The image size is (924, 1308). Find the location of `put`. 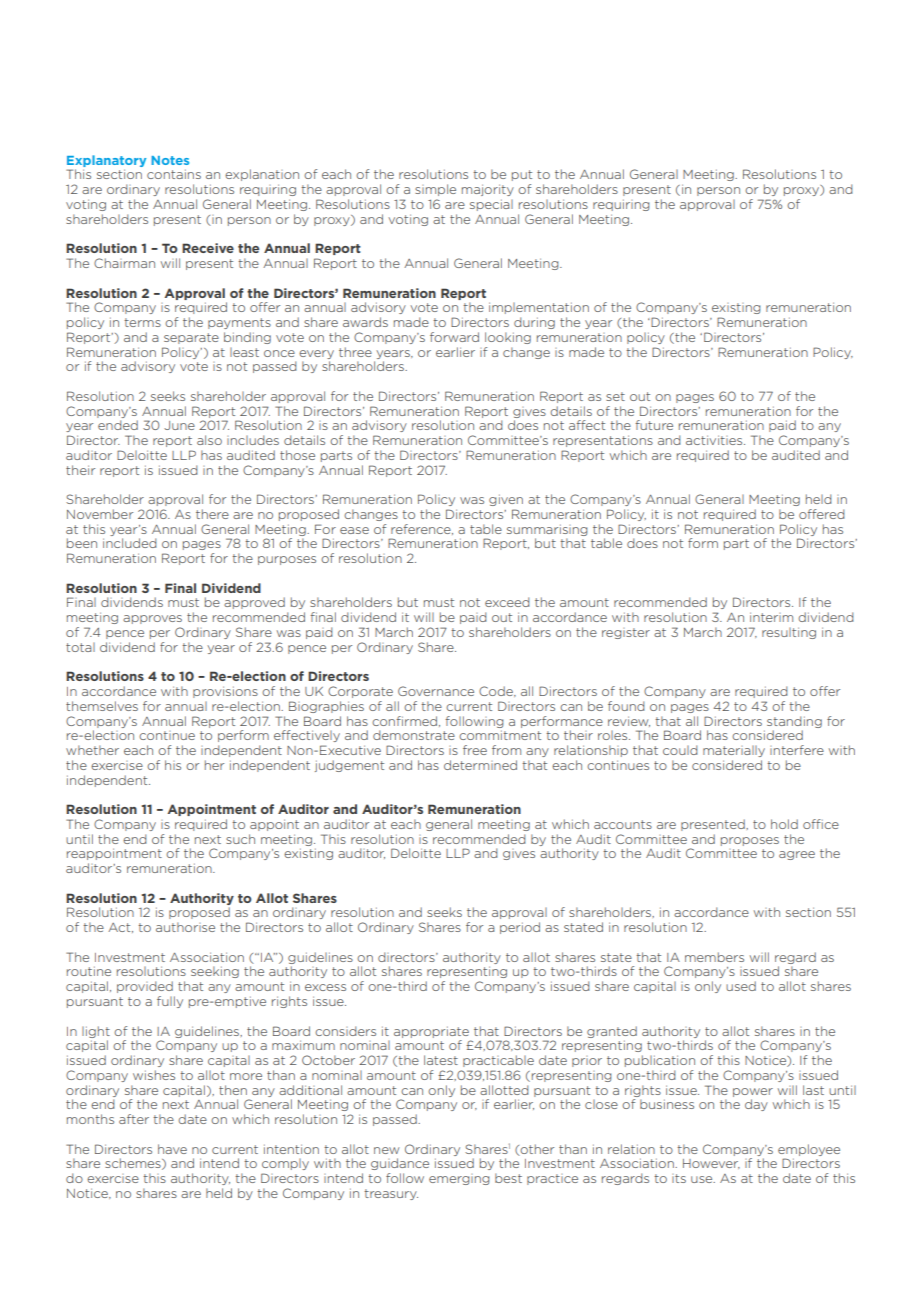

put is located at coordinates (522, 175).
